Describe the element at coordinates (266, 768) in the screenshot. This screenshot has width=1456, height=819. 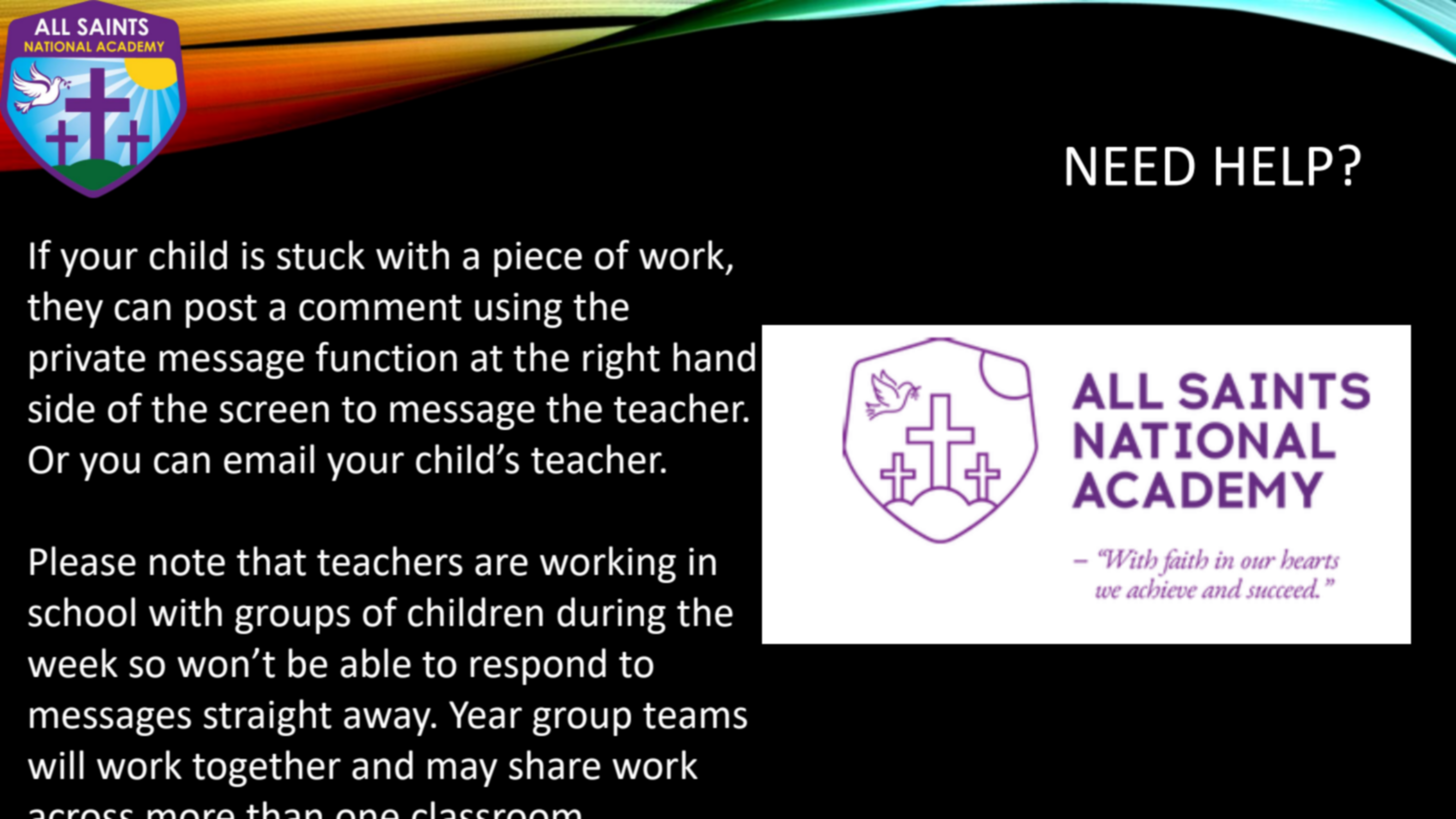
I see `together` at that location.
